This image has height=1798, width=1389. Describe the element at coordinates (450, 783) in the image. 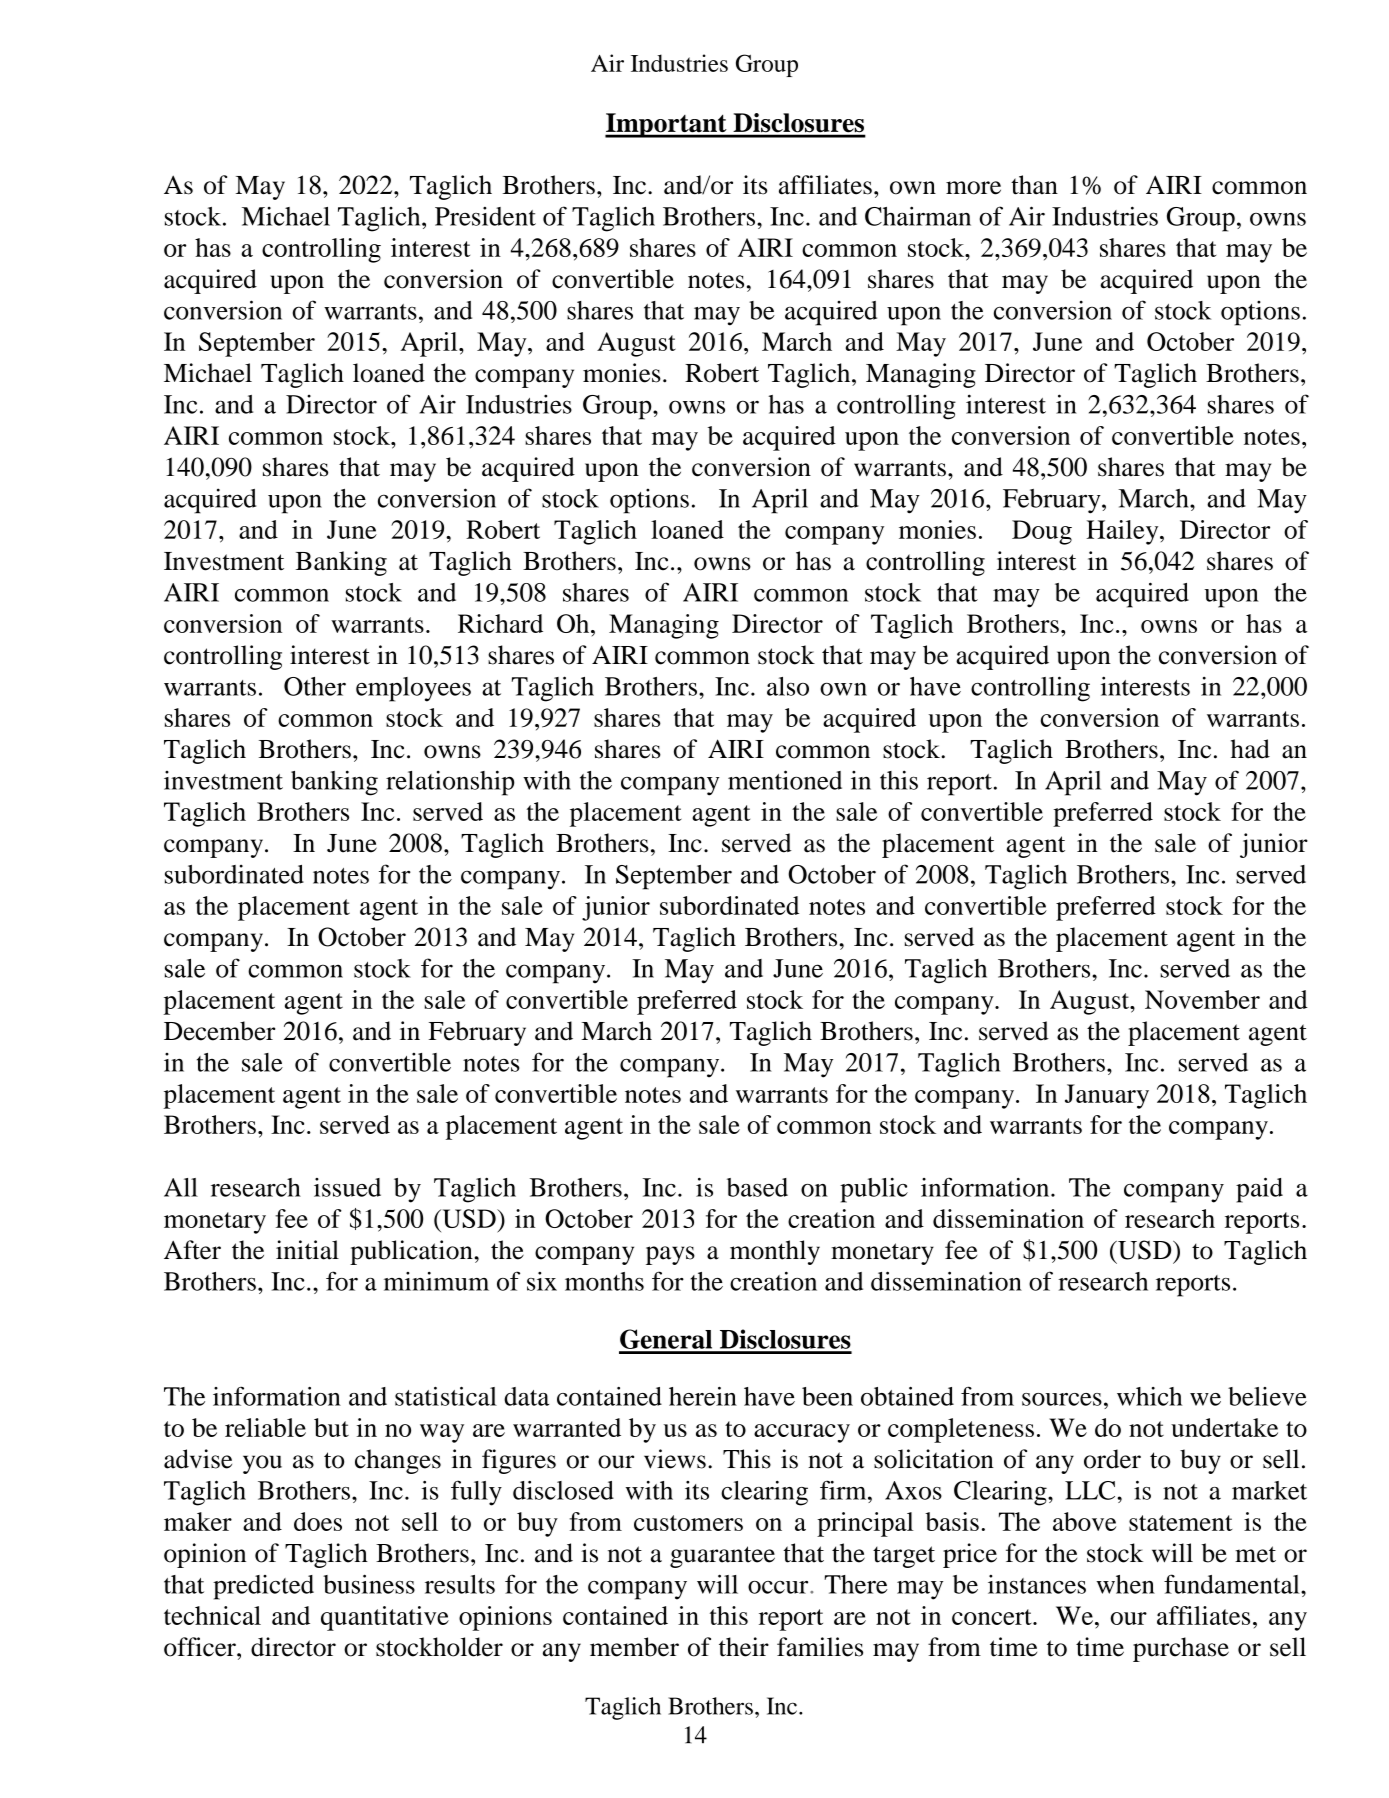

I see `relationship` at that location.
